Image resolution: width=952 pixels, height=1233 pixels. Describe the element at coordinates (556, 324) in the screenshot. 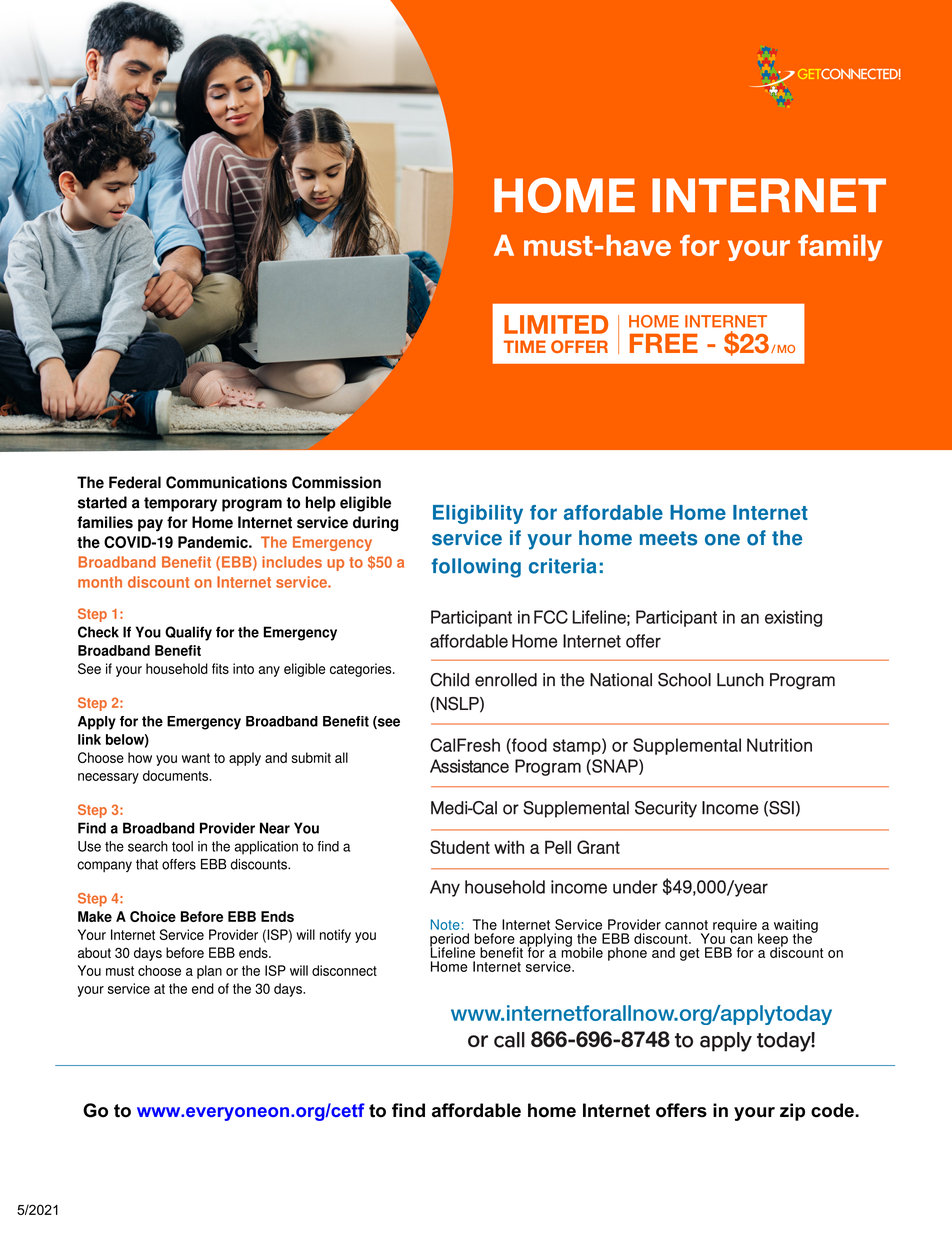

I see `LIMITED` at that location.
